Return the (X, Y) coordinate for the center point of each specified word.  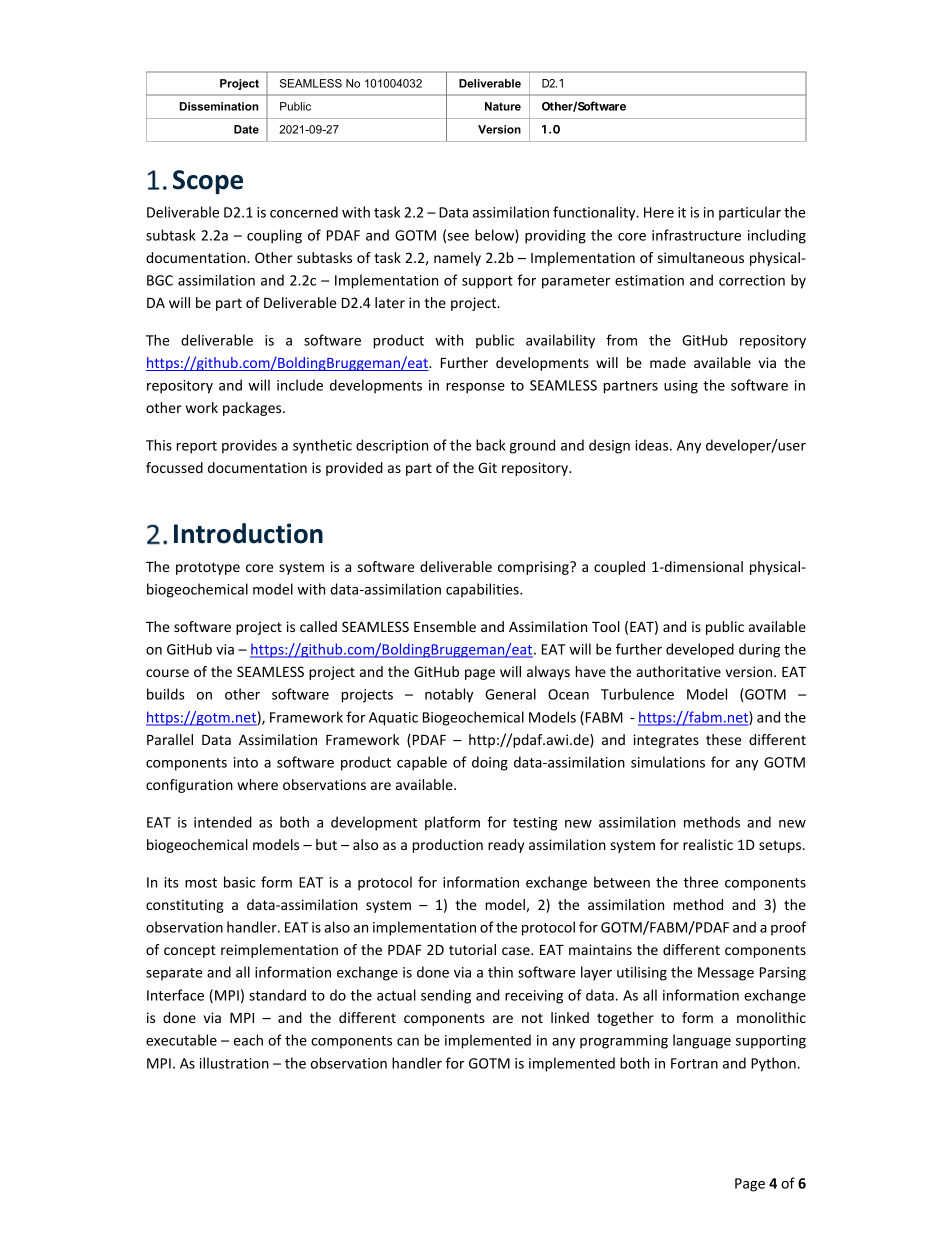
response (475, 388)
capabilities (483, 590)
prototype (208, 568)
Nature (503, 106)
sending (446, 996)
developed (700, 650)
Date (246, 129)
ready (506, 846)
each (248, 1040)
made (668, 362)
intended (223, 822)
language (702, 1041)
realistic (708, 844)
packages (253, 409)
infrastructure (696, 235)
